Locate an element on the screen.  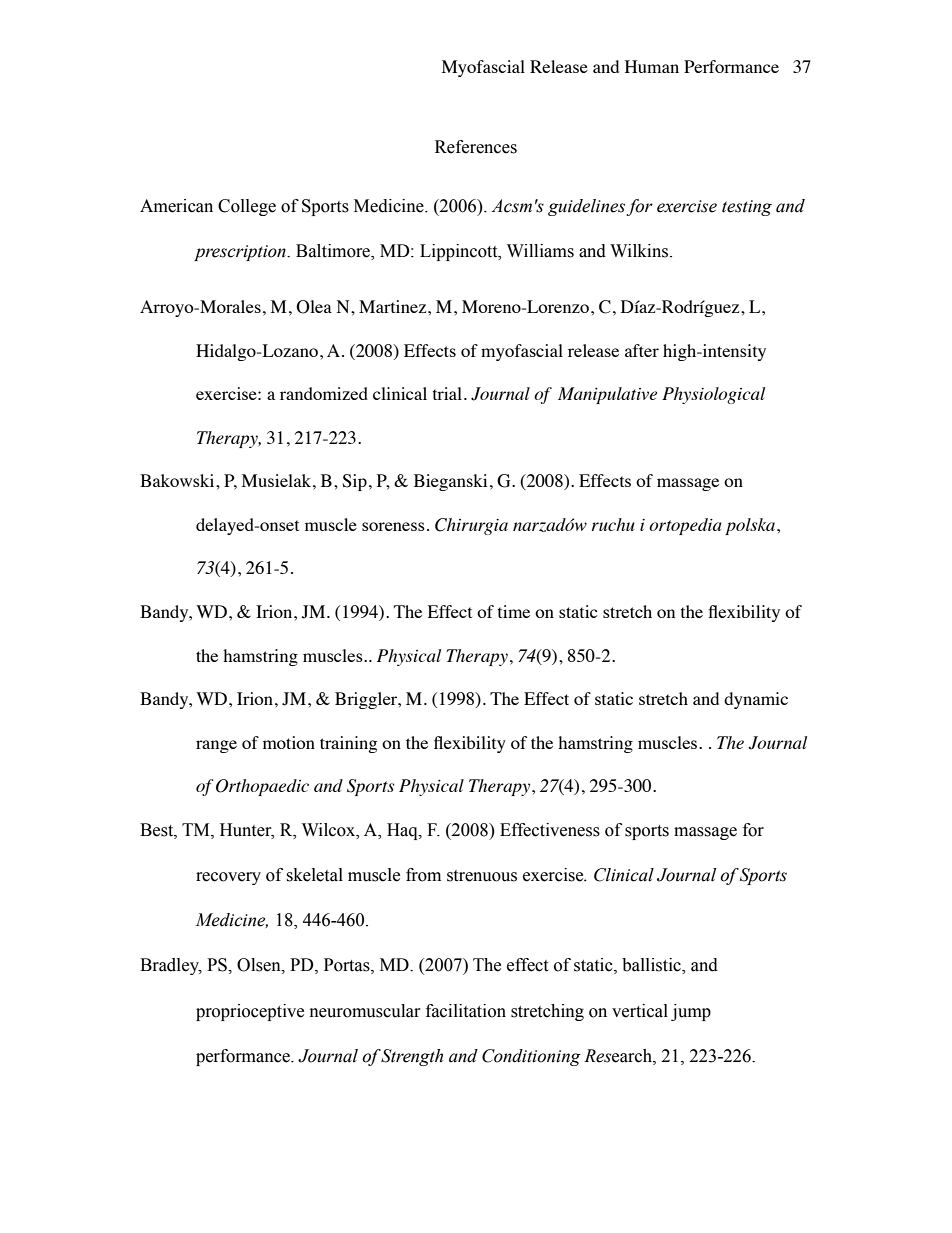
prescription is located at coordinates (241, 253).
